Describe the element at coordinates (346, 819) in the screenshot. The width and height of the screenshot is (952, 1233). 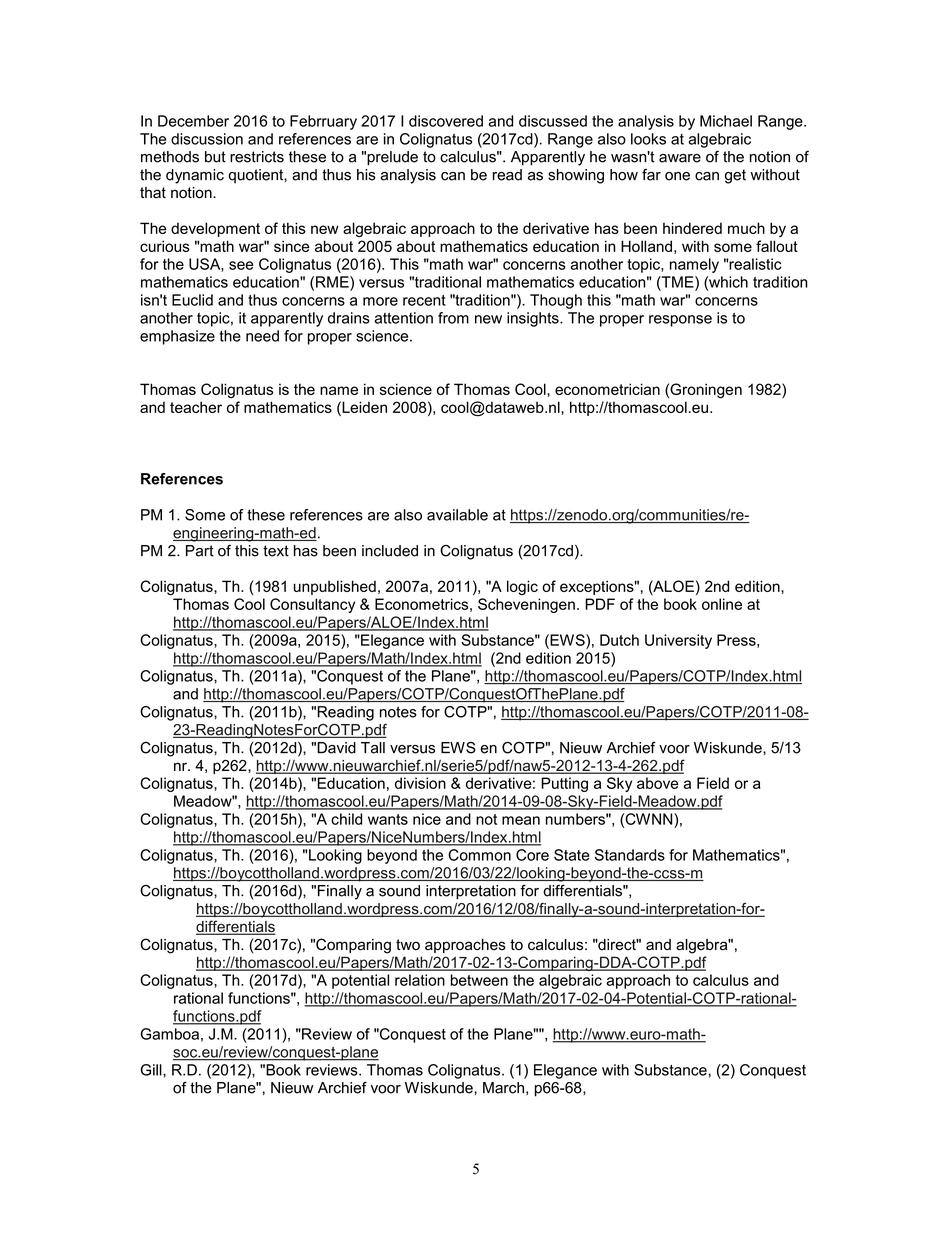
I see `child` at that location.
